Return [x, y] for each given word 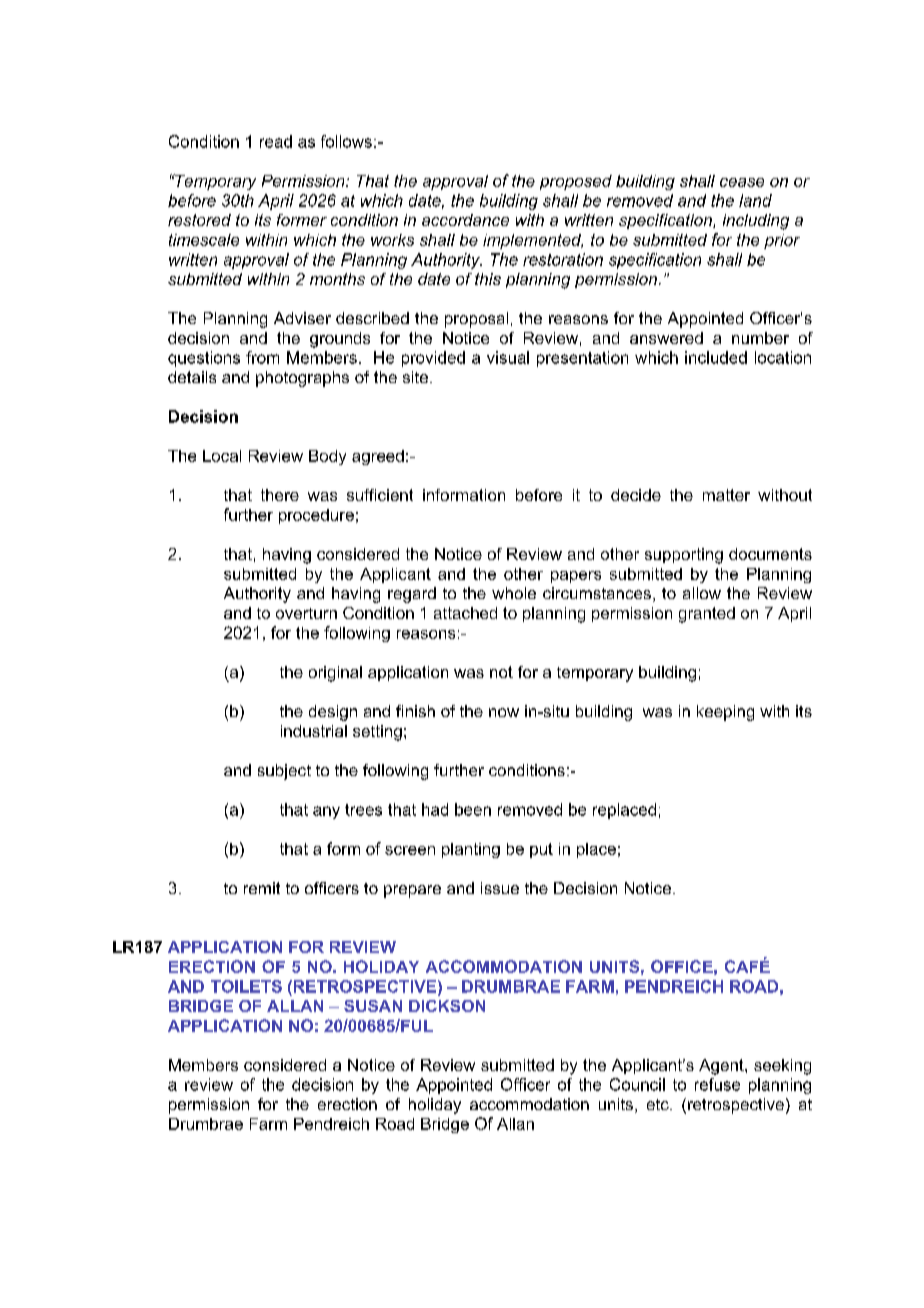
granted [707, 615]
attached [465, 613]
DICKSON [447, 1006]
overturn [306, 613]
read [276, 141]
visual [508, 357]
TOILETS [246, 986]
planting [471, 850]
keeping [725, 713]
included [716, 357]
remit [262, 888]
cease [742, 182]
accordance [465, 220]
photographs [302, 379]
